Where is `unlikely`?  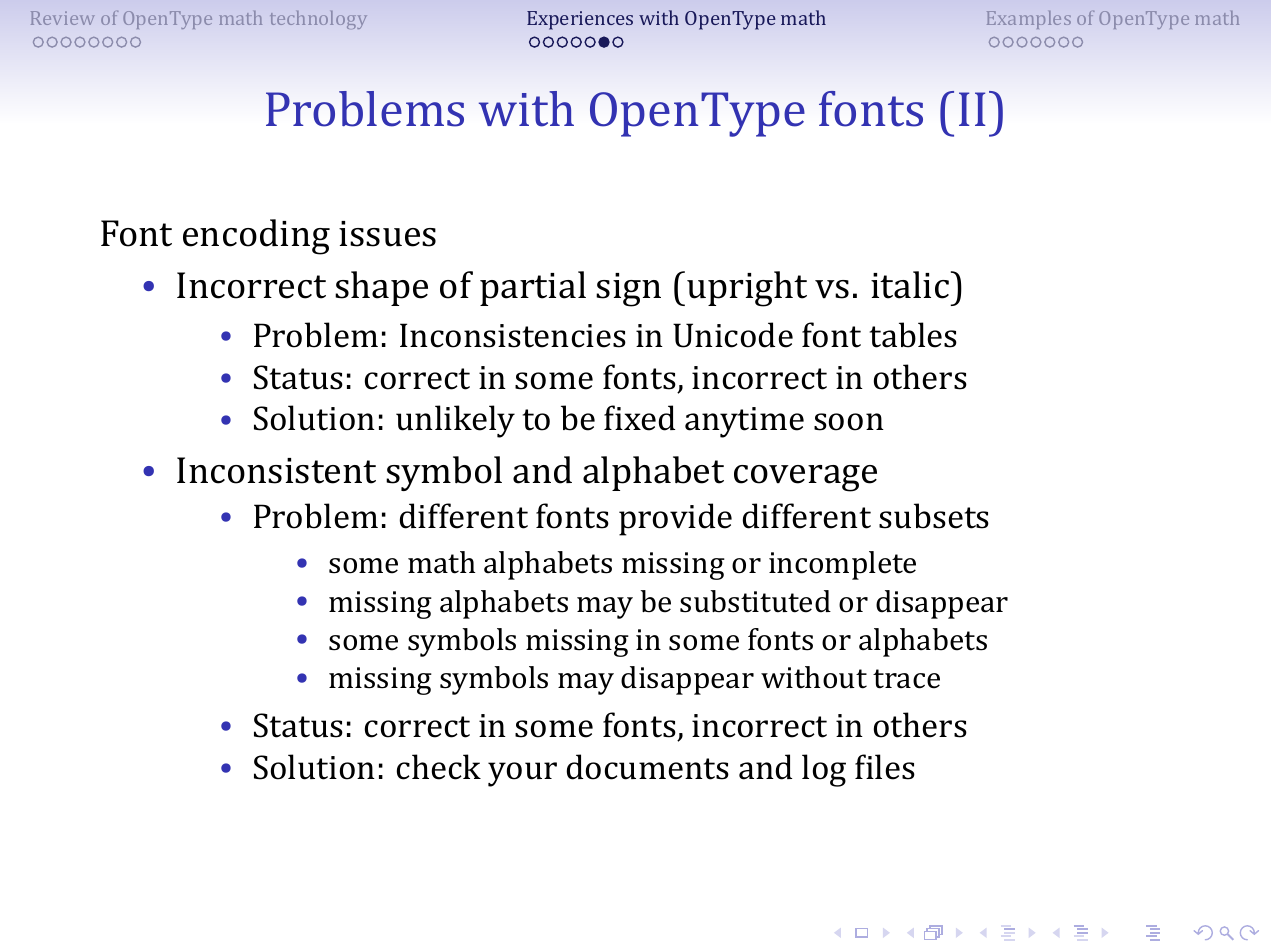 unlikely is located at coordinates (455, 421).
